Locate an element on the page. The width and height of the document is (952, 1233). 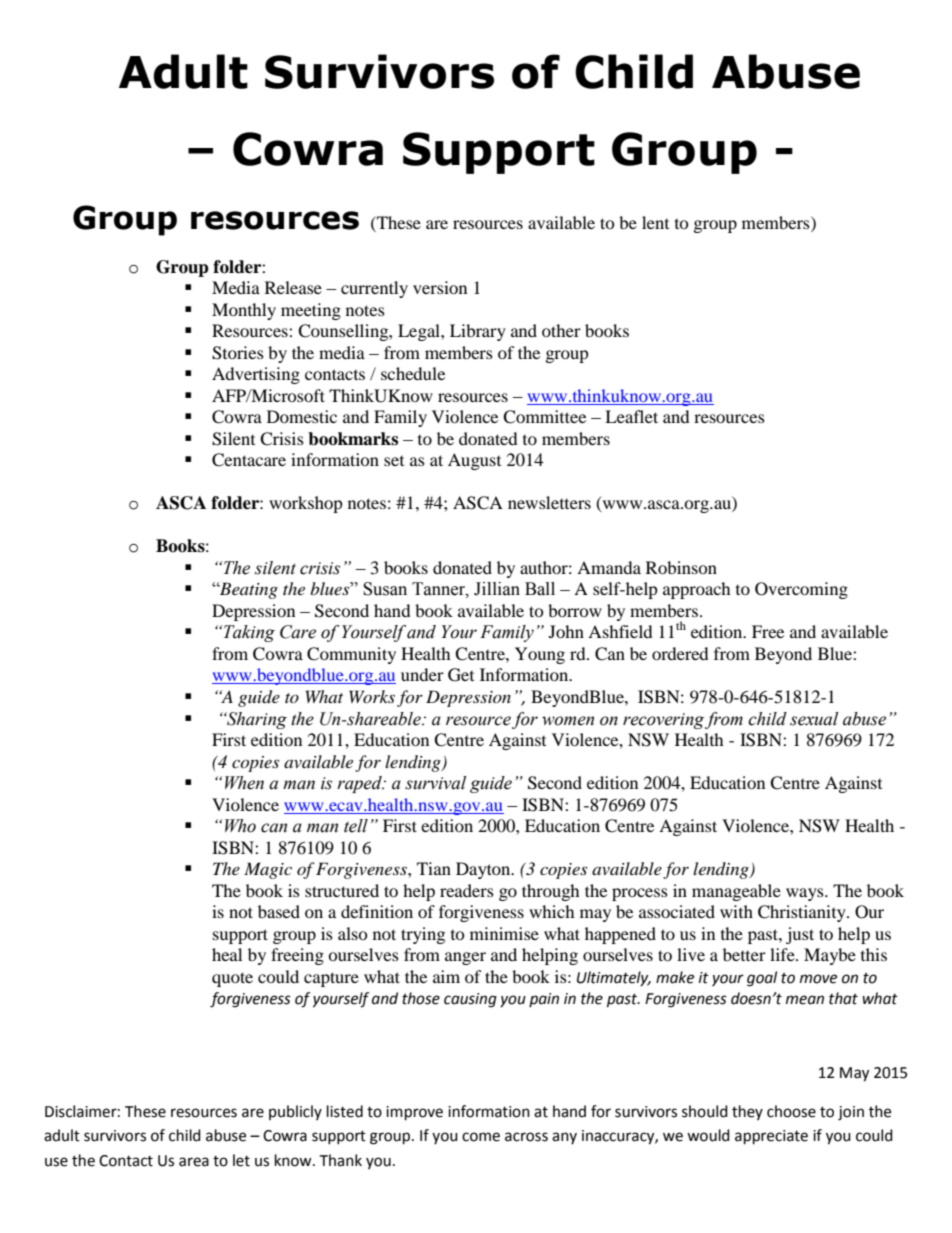
other is located at coordinates (561, 330).
